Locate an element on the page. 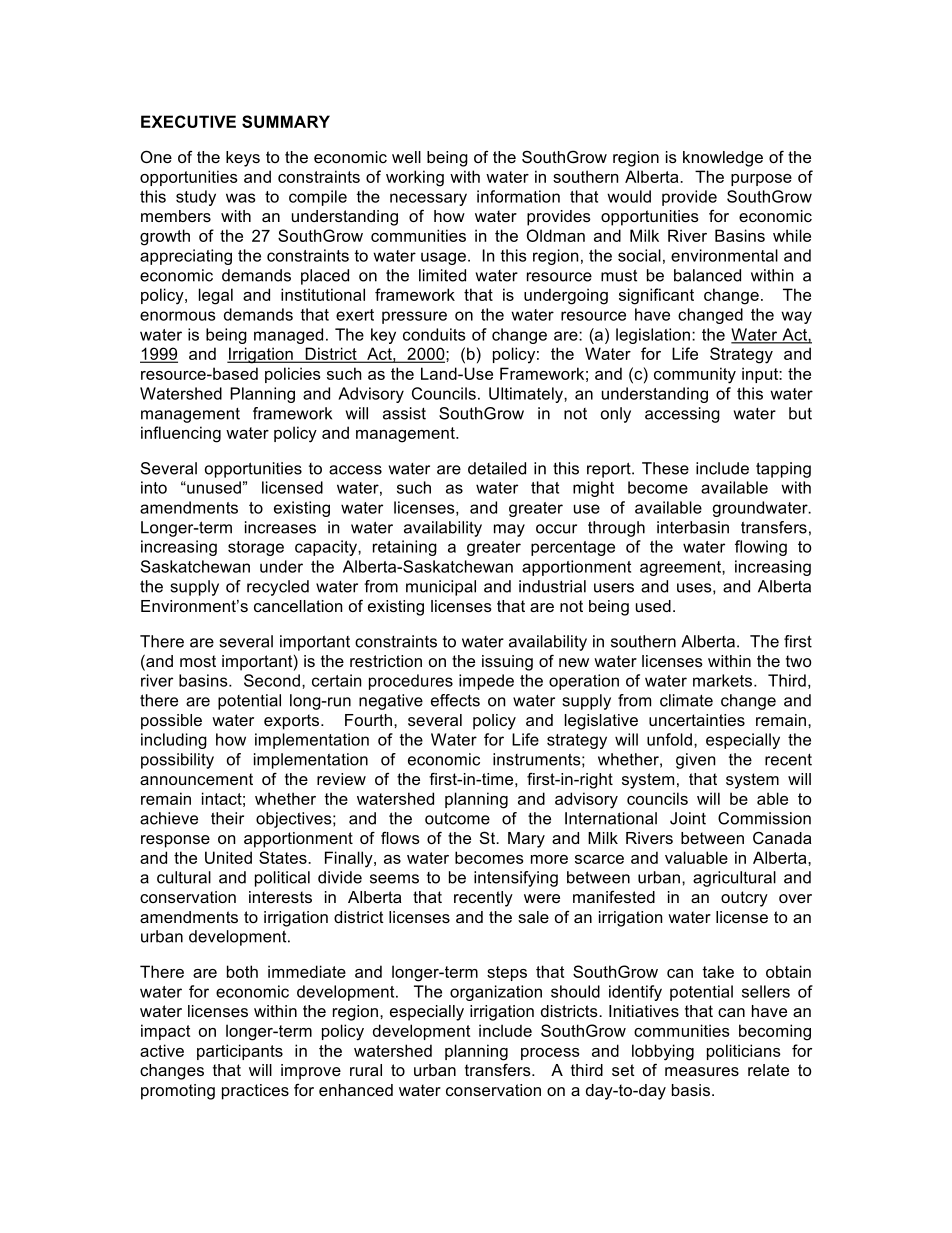 The width and height of the page is (952, 1233). flowing is located at coordinates (761, 548).
